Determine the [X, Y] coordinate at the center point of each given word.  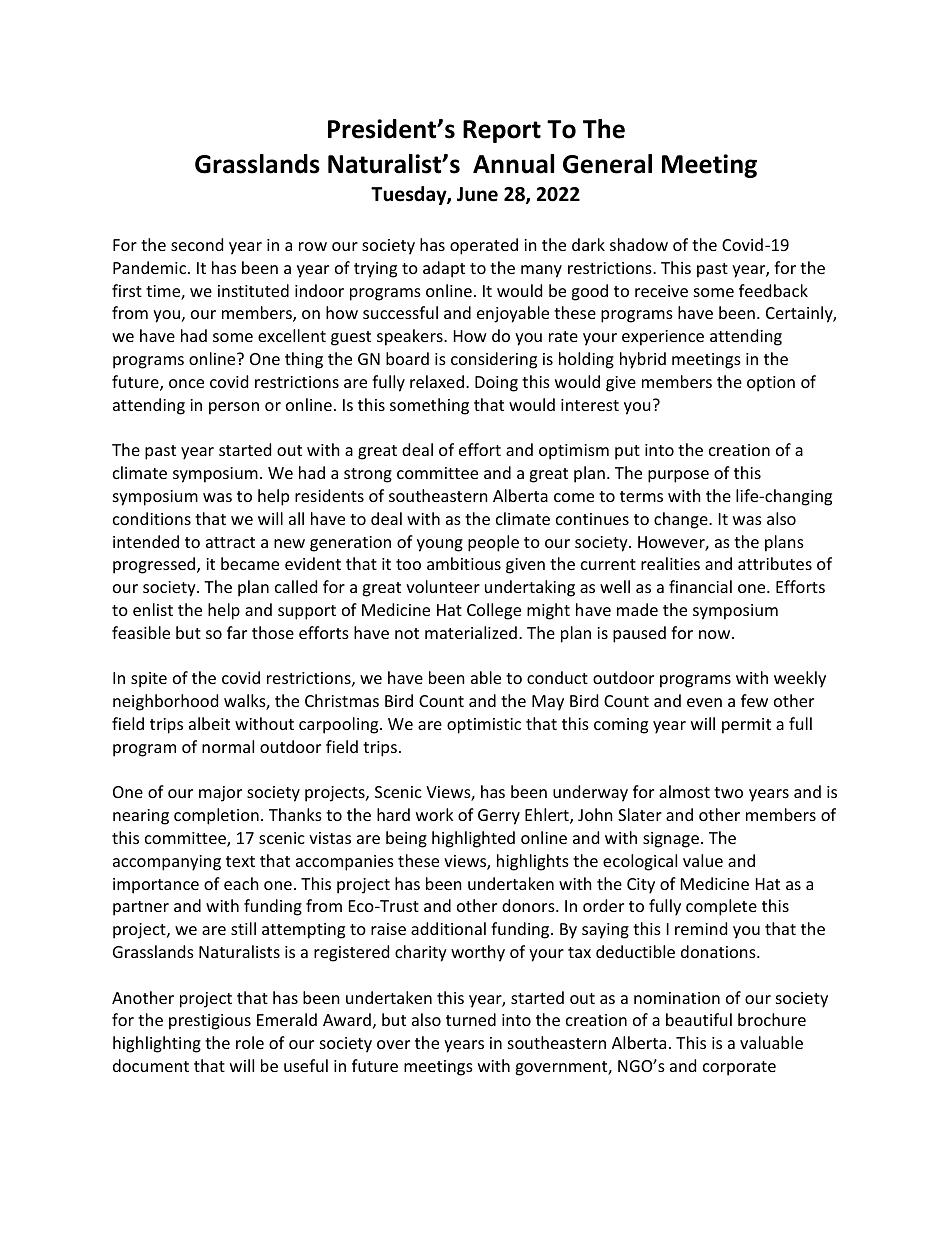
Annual [513, 164]
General [607, 164]
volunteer [443, 586]
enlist [153, 609]
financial [700, 586]
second [197, 244]
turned [471, 1019]
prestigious [210, 1022]
